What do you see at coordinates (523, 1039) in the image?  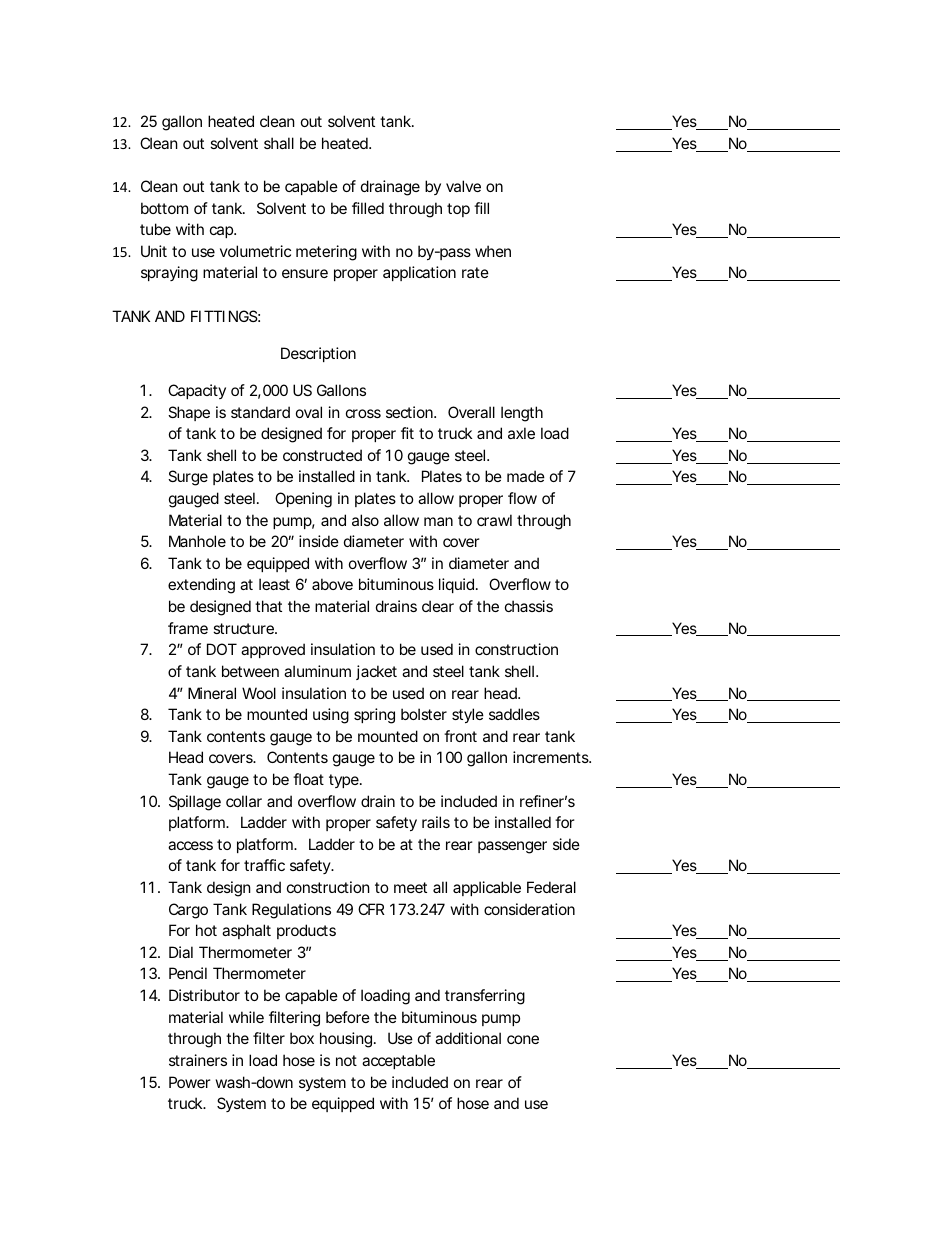 I see `cone` at bounding box center [523, 1039].
